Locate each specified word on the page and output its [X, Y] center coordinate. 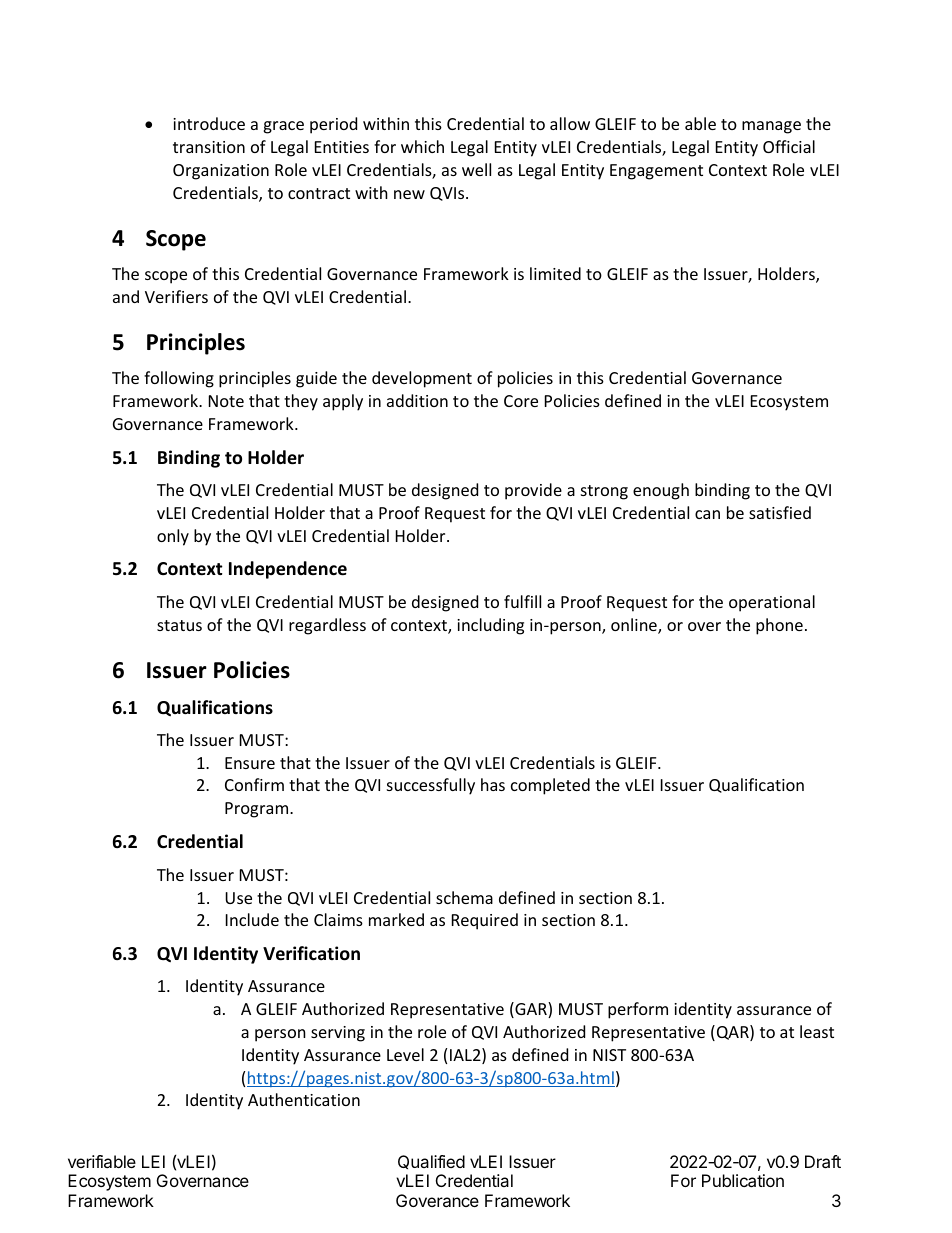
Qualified [431, 1162]
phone [779, 626]
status [179, 625]
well [476, 169]
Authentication [304, 1099]
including [490, 626]
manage [771, 127]
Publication [743, 1180]
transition [209, 147]
